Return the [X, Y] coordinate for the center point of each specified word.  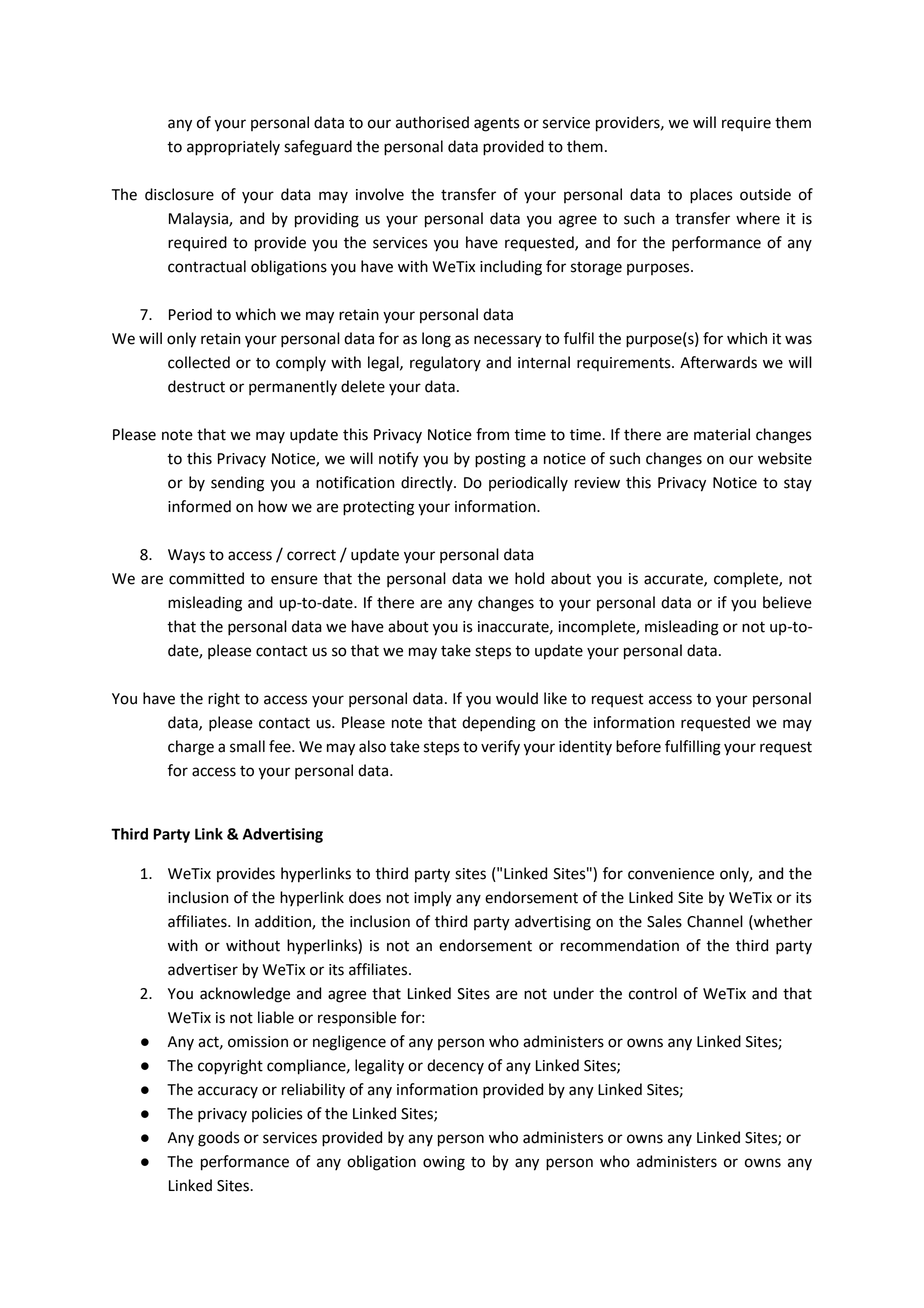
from [492, 434]
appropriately [233, 148]
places [711, 196]
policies [277, 1114]
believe [787, 602]
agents [497, 125]
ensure [294, 580]
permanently [293, 388]
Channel [715, 921]
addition [284, 922]
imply [433, 899]
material [722, 434]
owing [444, 1163]
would [517, 698]
